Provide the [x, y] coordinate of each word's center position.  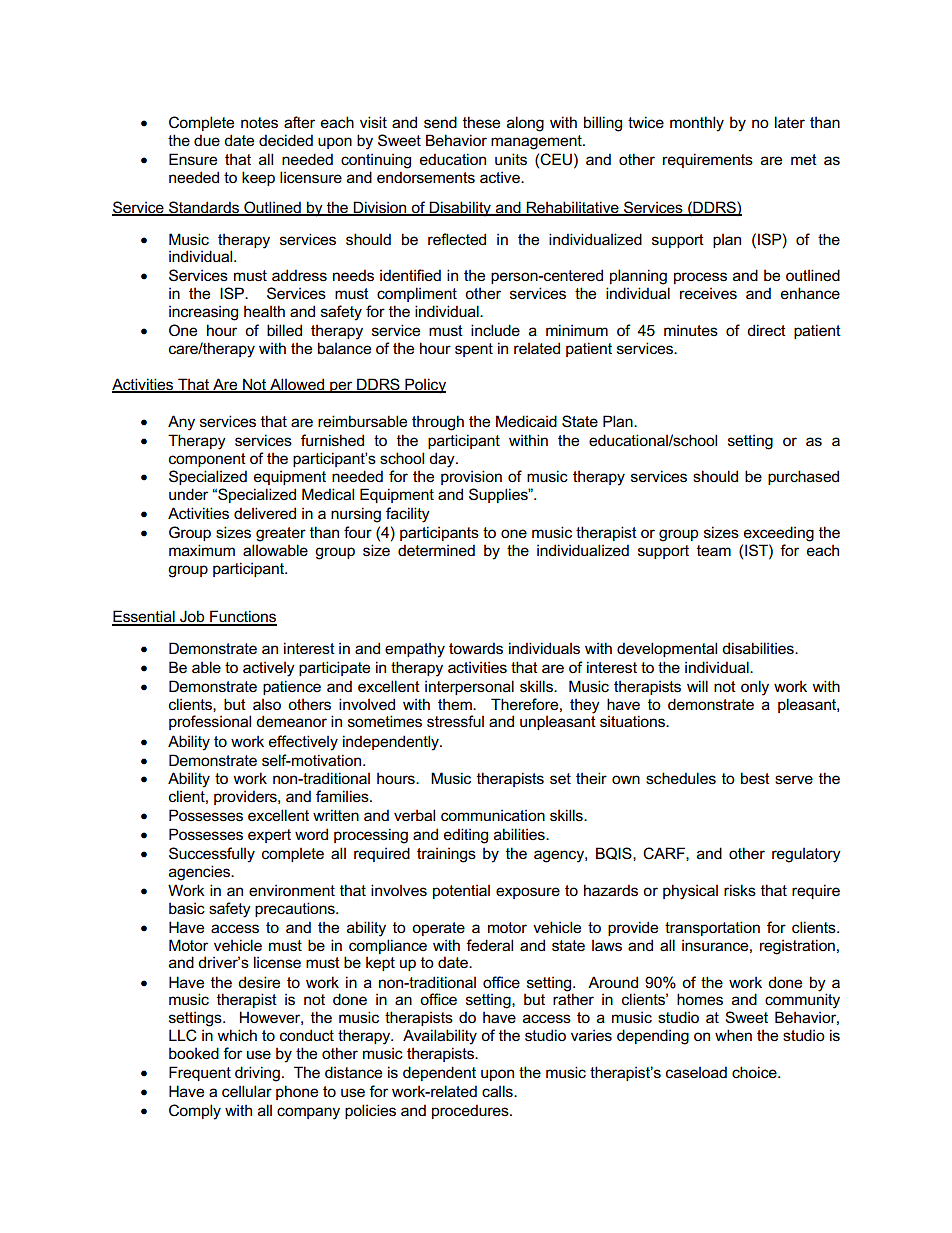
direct [766, 330]
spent [474, 350]
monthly [697, 124]
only [755, 688]
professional [210, 722]
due [207, 140]
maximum [202, 550]
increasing [203, 313]
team [714, 550]
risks [740, 890]
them [456, 704]
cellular [247, 1091]
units [511, 159]
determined [436, 550]
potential [461, 891]
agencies [201, 873]
